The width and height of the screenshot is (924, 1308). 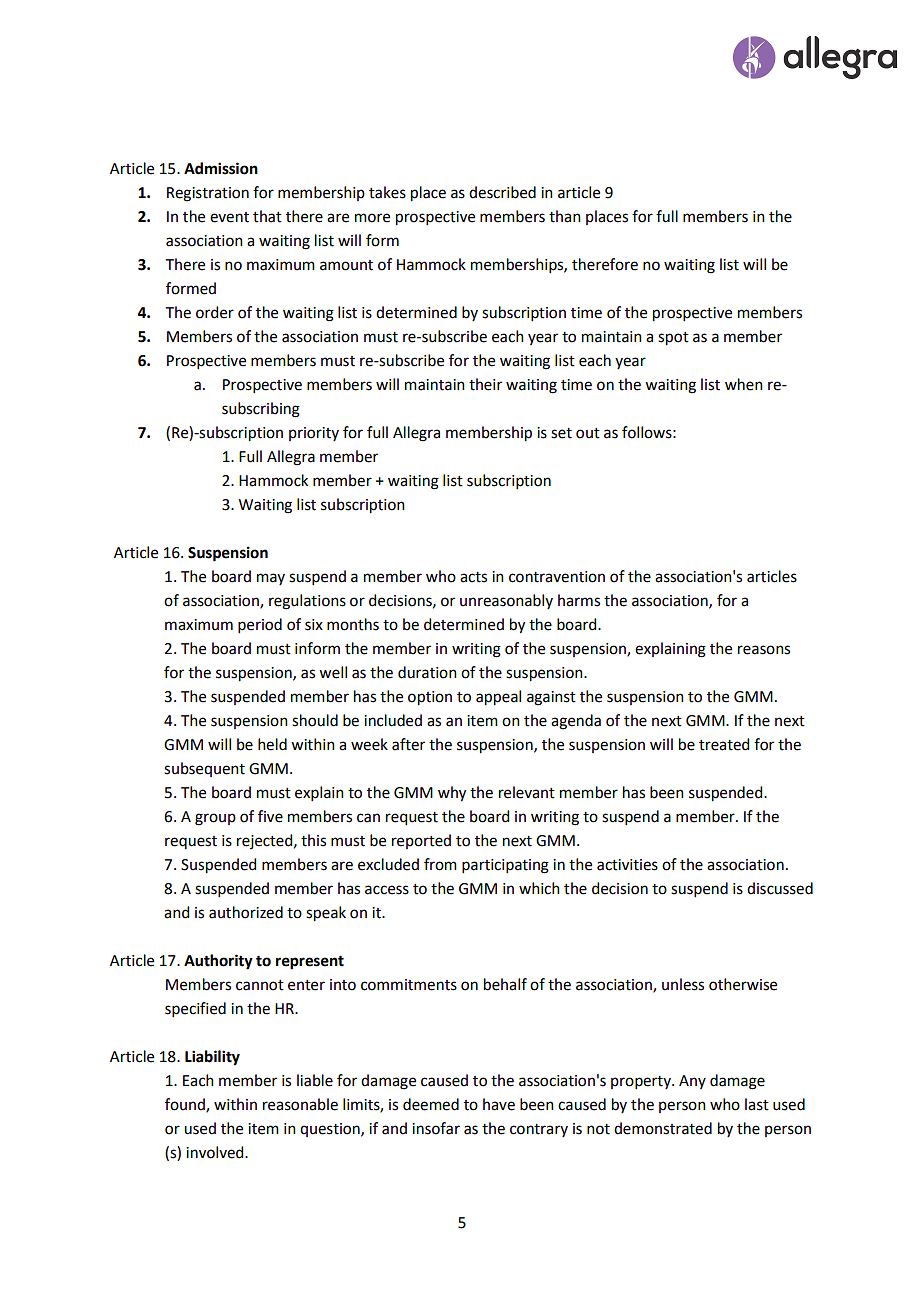 What do you see at coordinates (764, 650) in the screenshot?
I see `reasons` at bounding box center [764, 650].
